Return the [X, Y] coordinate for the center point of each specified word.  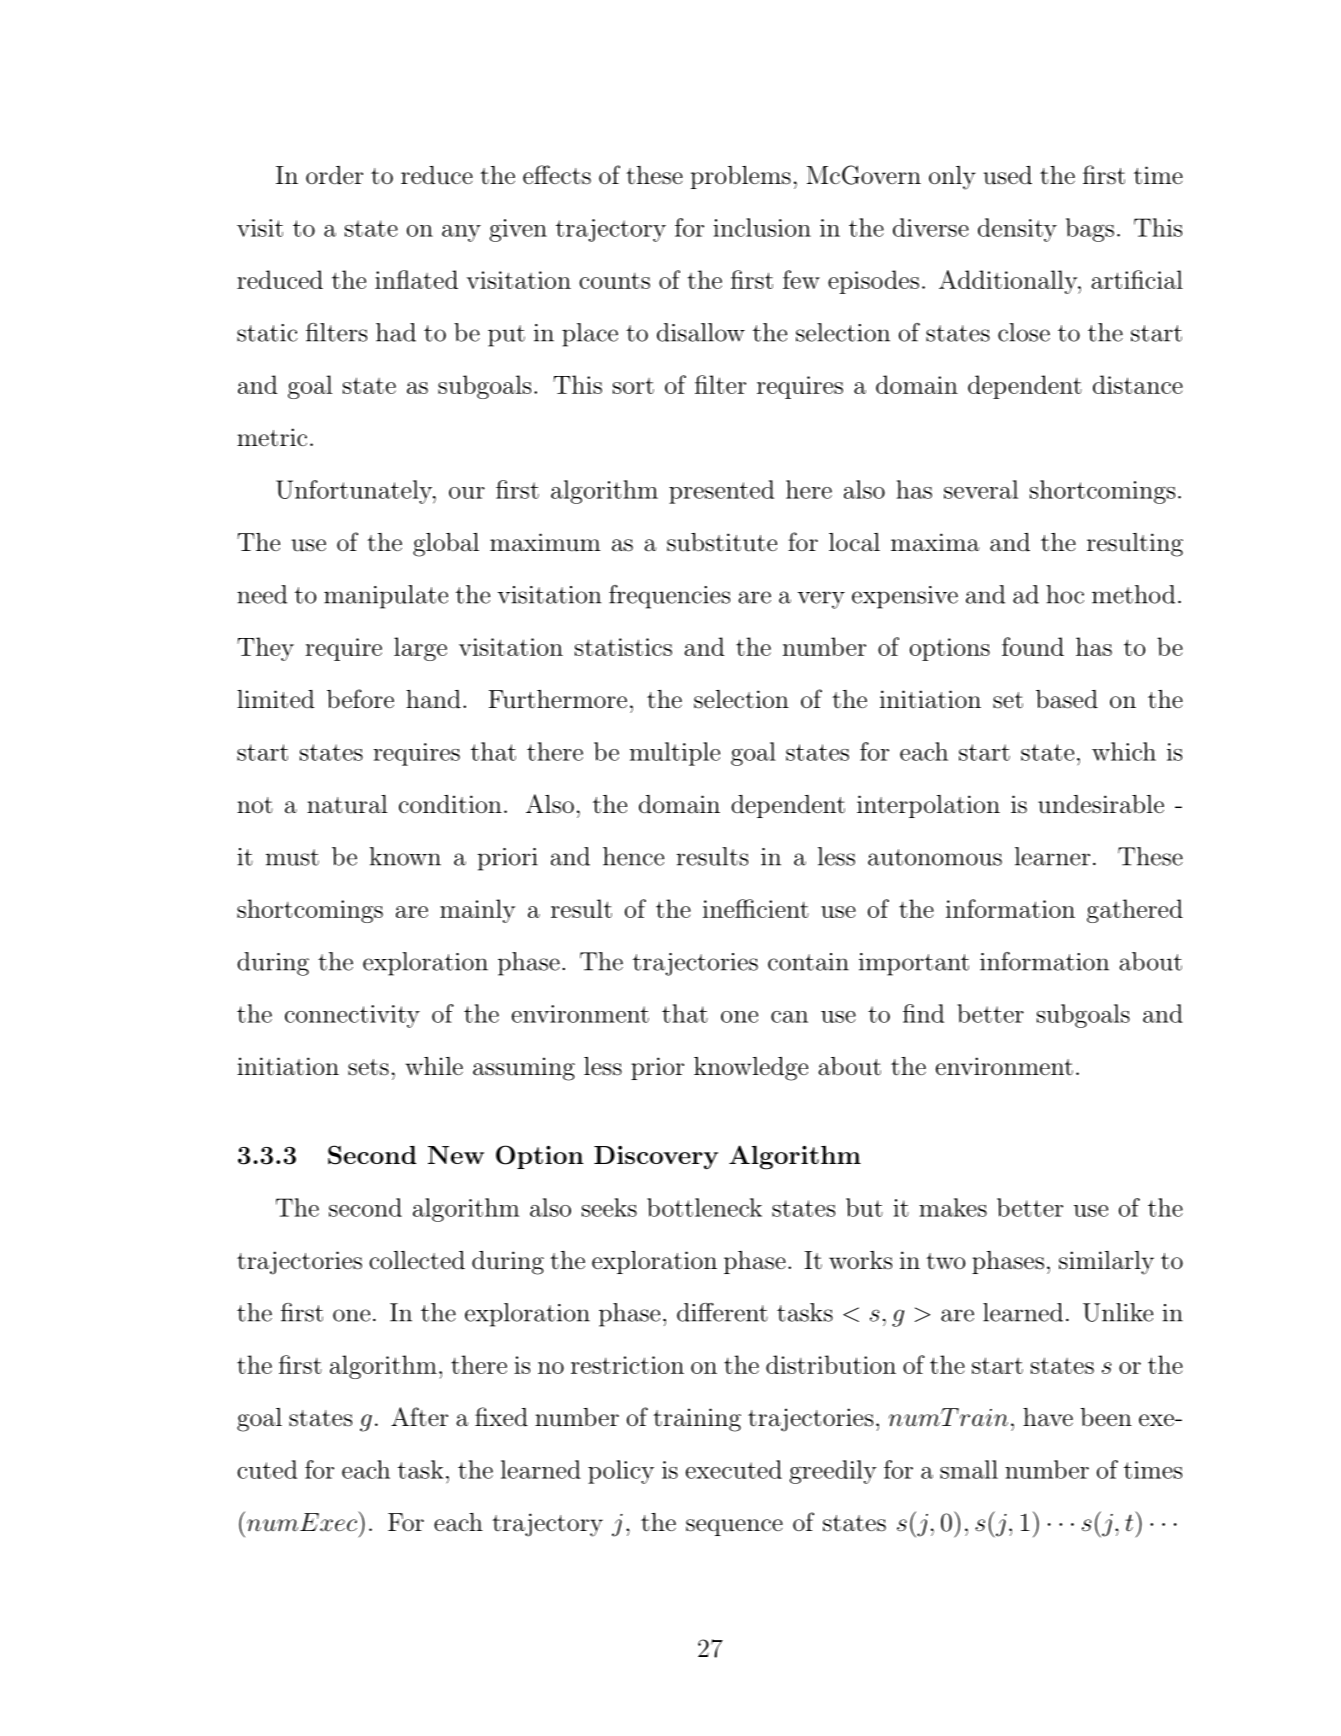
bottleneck [704, 1207]
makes [953, 1207]
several [981, 489]
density [1017, 230]
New [456, 1155]
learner [1052, 856]
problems [741, 177]
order [334, 175]
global [446, 545]
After [419, 1417]
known [405, 856]
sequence [734, 1527]
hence [633, 856]
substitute [722, 542]
